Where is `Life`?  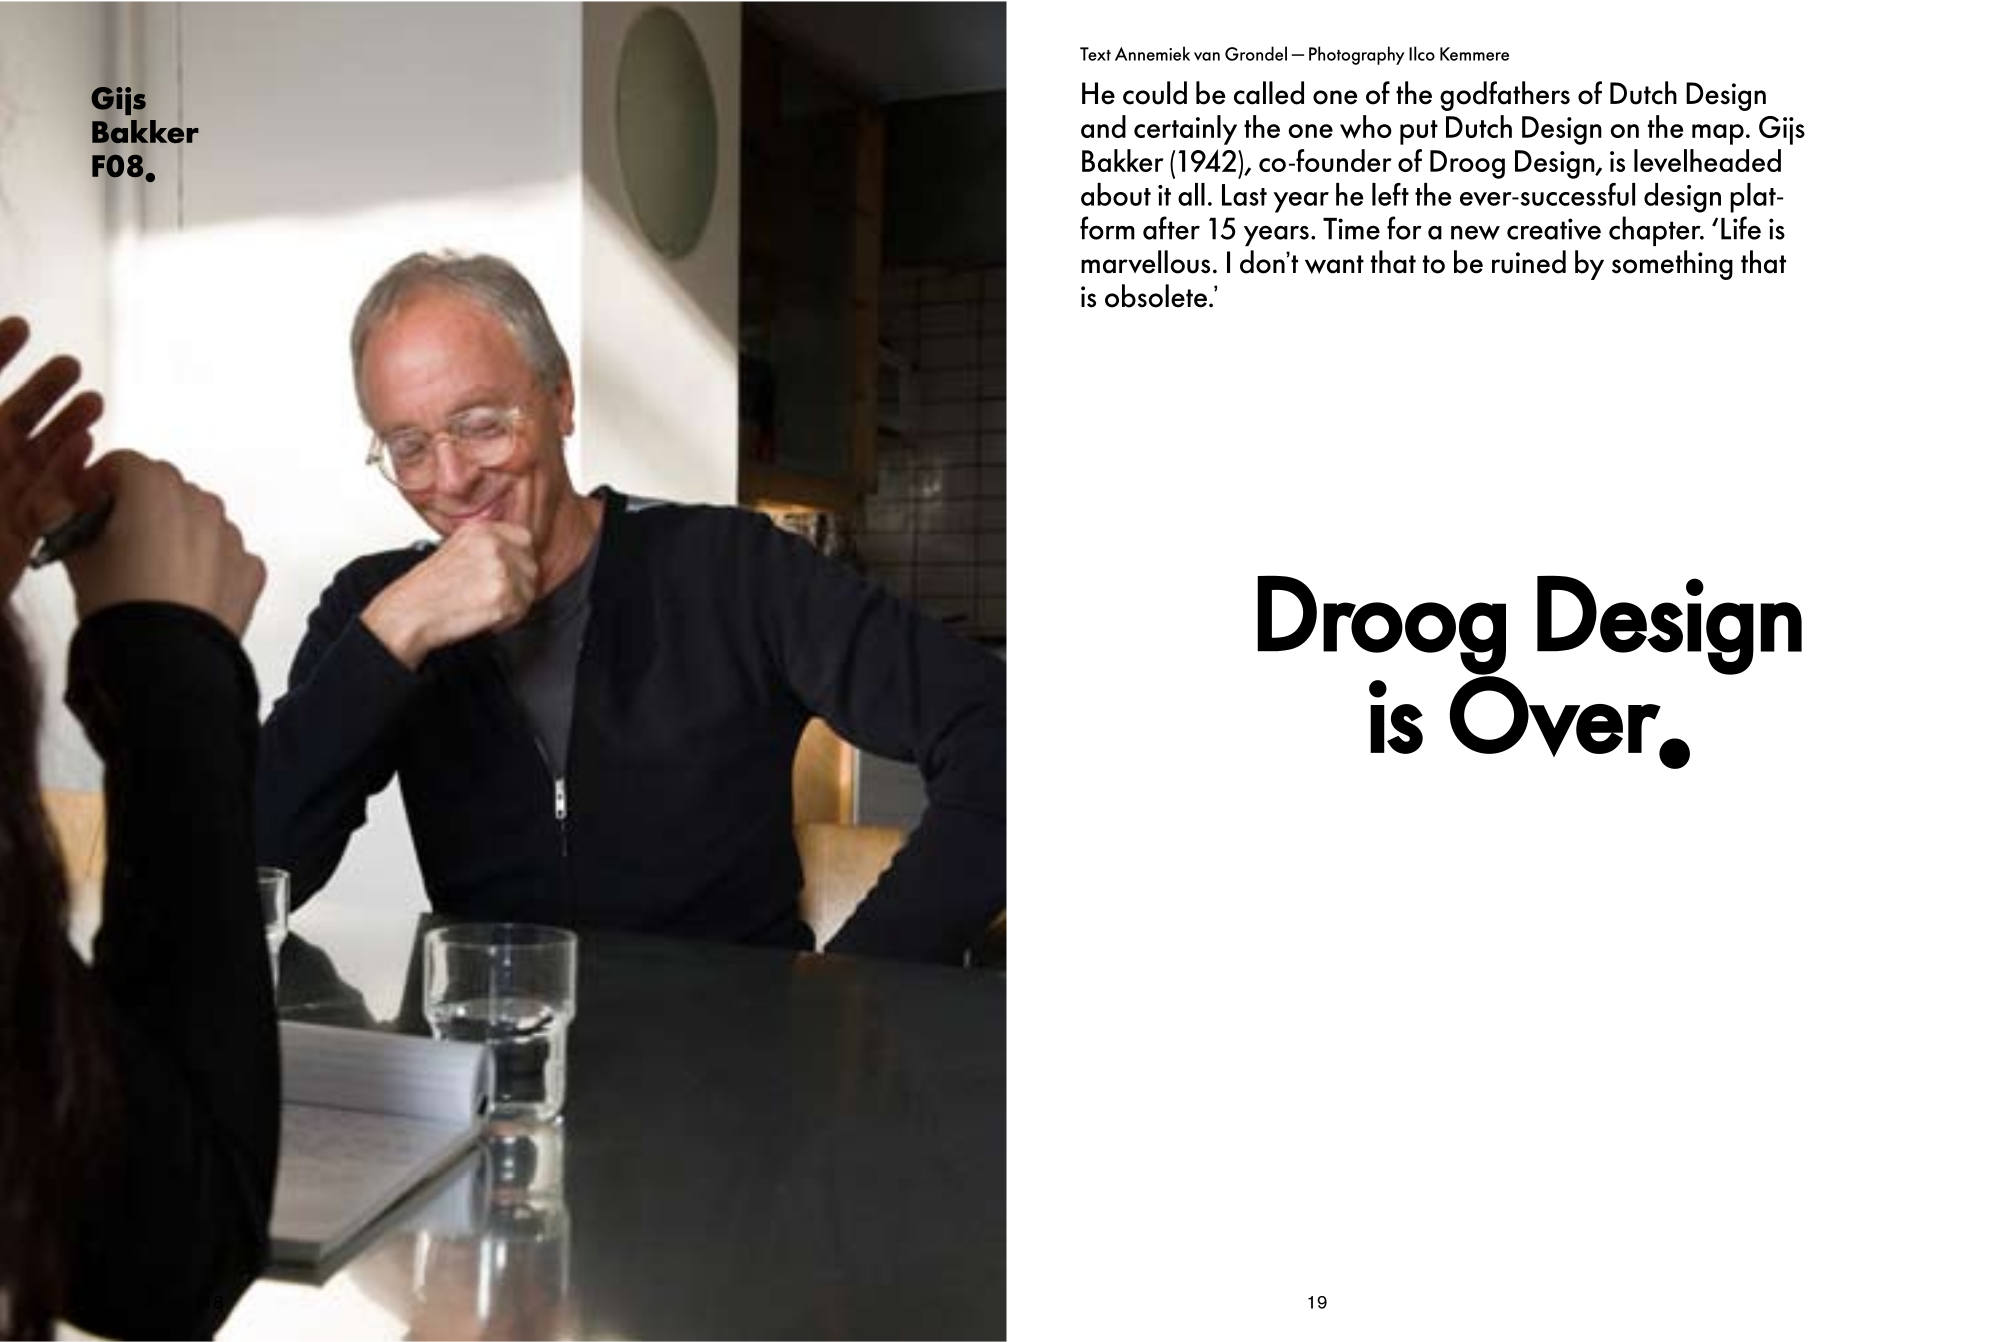 Life is located at coordinates (1741, 228).
